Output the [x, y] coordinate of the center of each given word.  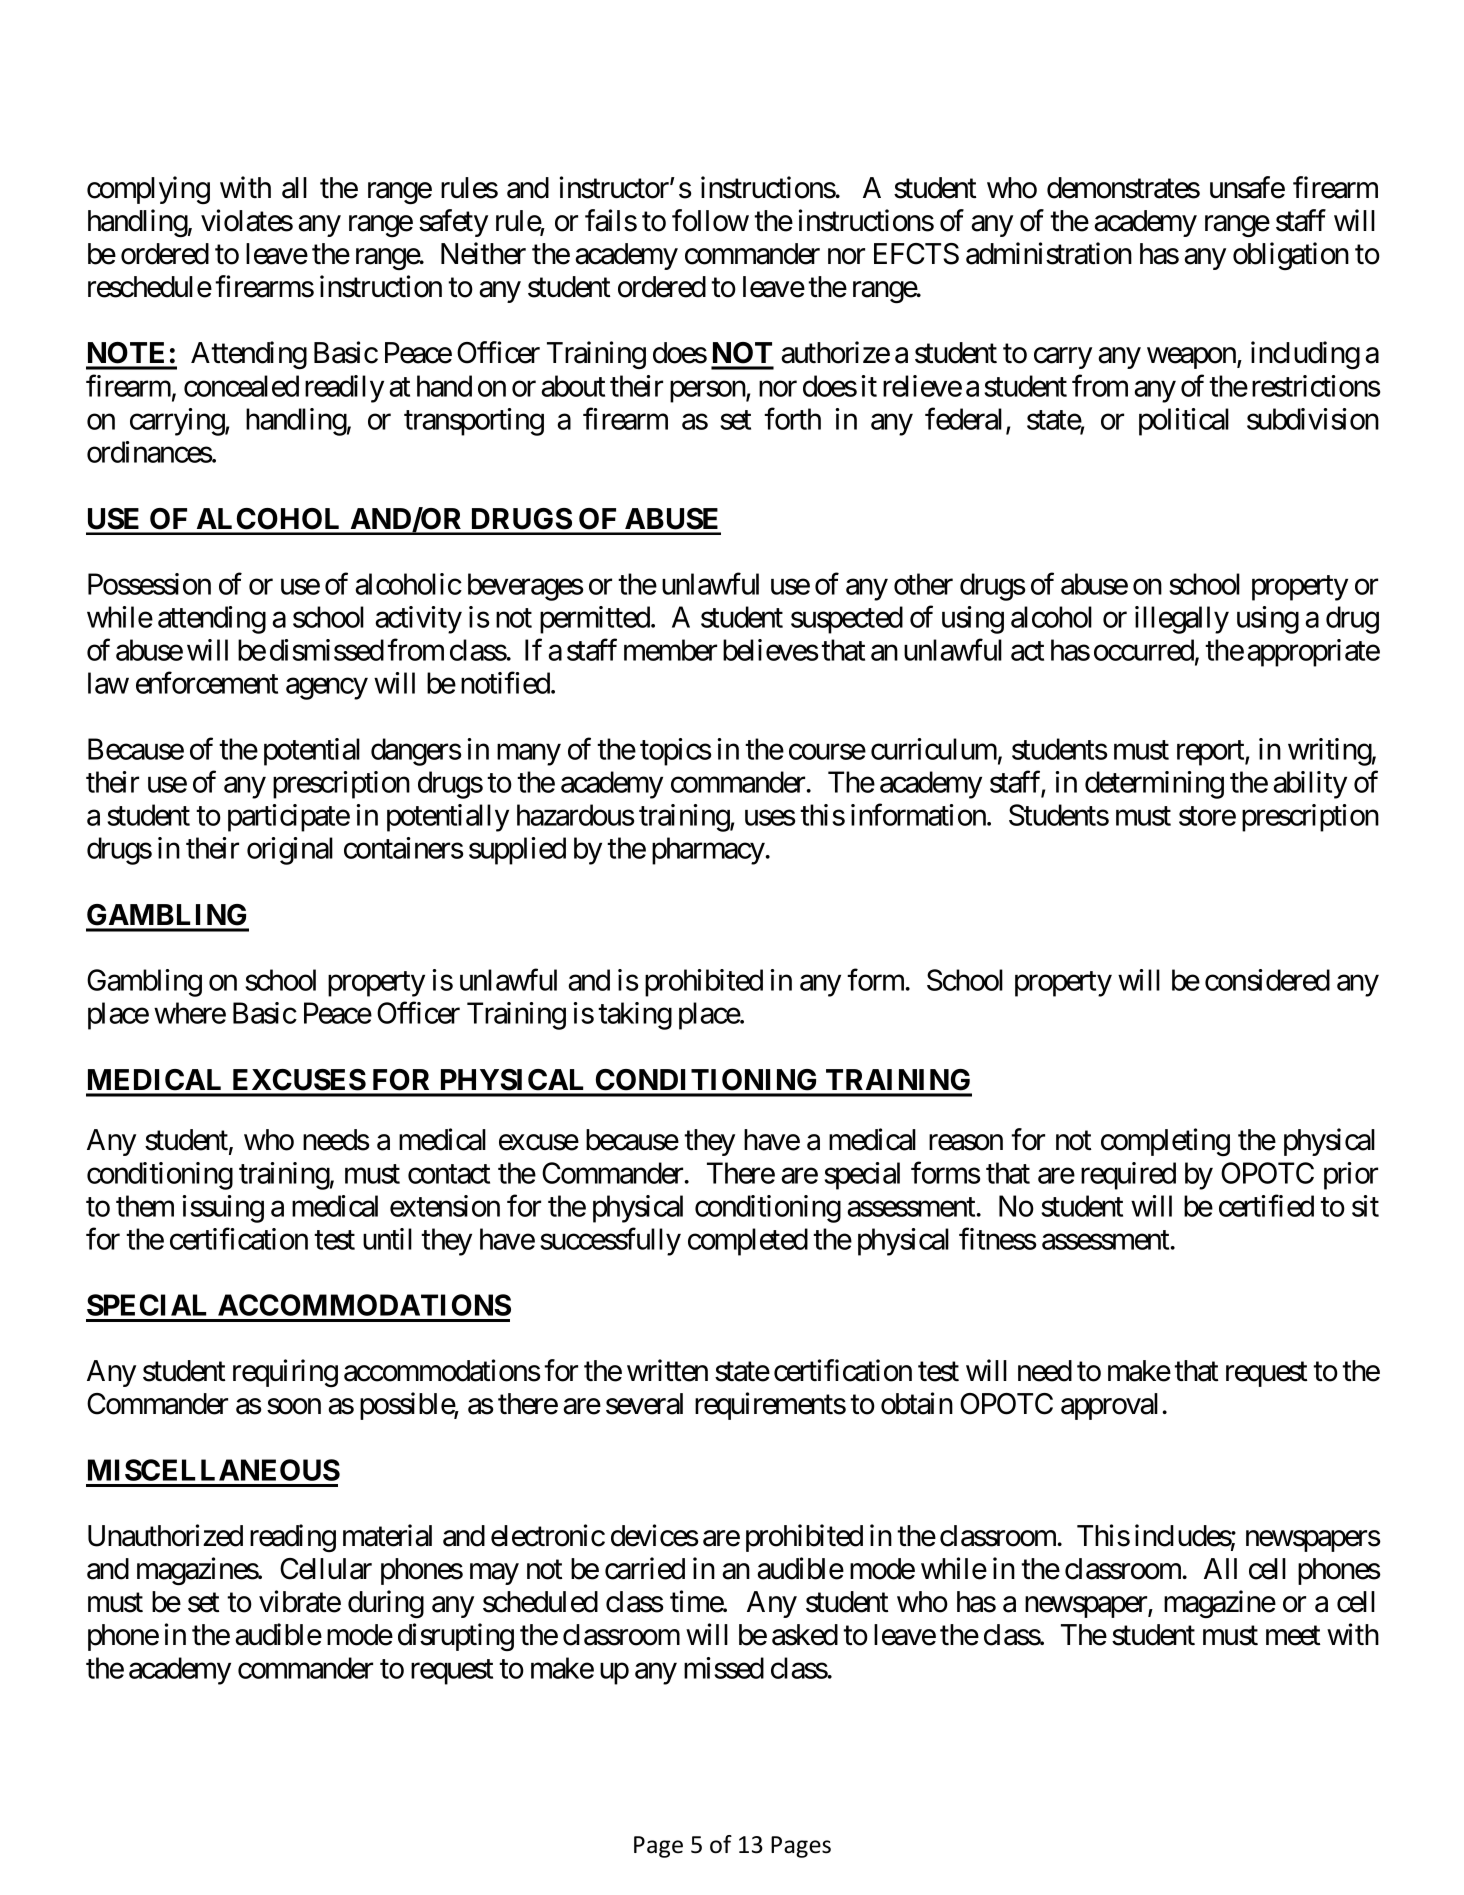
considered [1267, 980]
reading [293, 1538]
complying [148, 190]
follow [710, 220]
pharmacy [709, 851]
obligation [1291, 256]
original [290, 851]
